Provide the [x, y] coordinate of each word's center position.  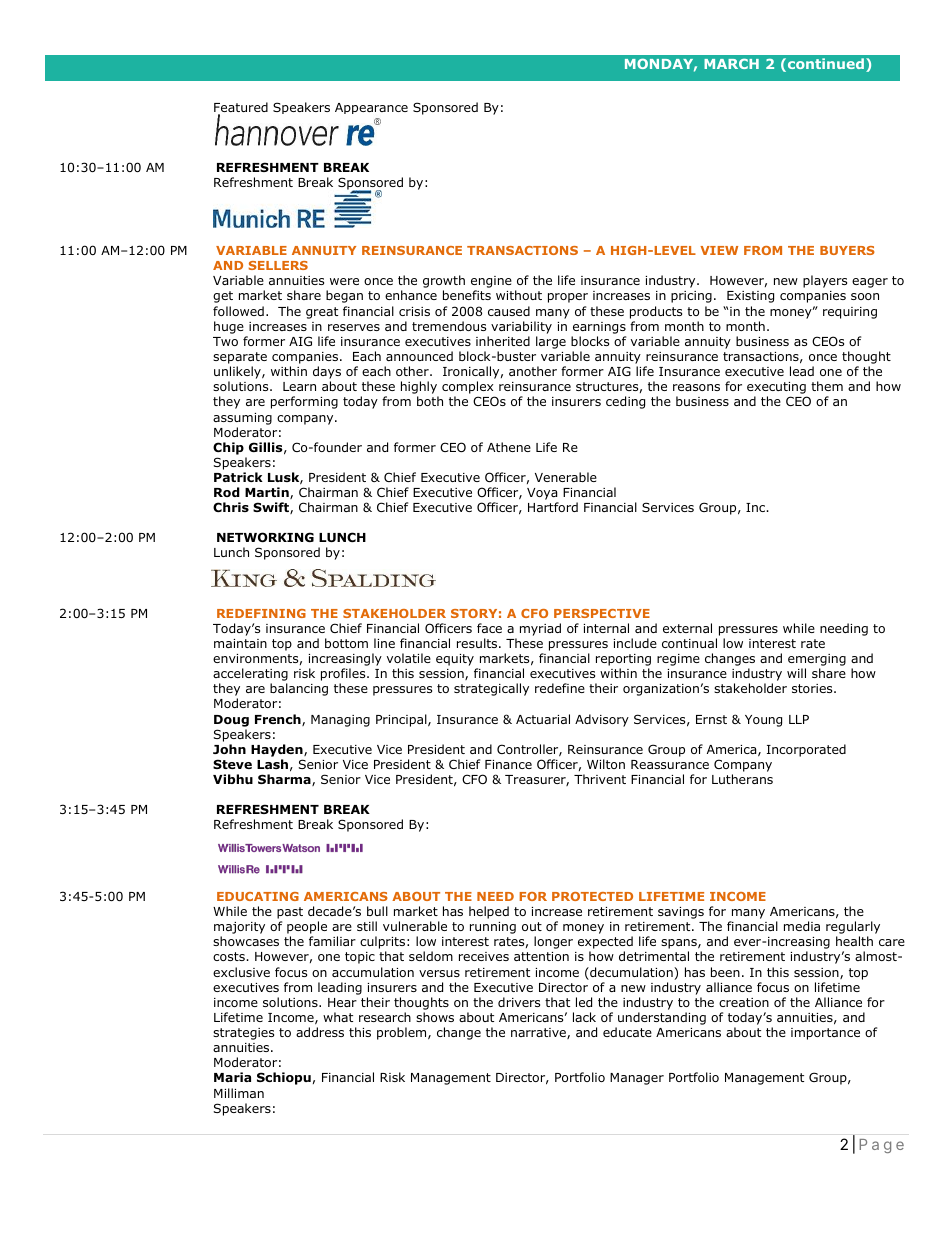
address [320, 1032]
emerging [817, 661]
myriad [540, 629]
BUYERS [847, 250]
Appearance [371, 108]
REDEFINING [261, 613]
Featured [241, 108]
